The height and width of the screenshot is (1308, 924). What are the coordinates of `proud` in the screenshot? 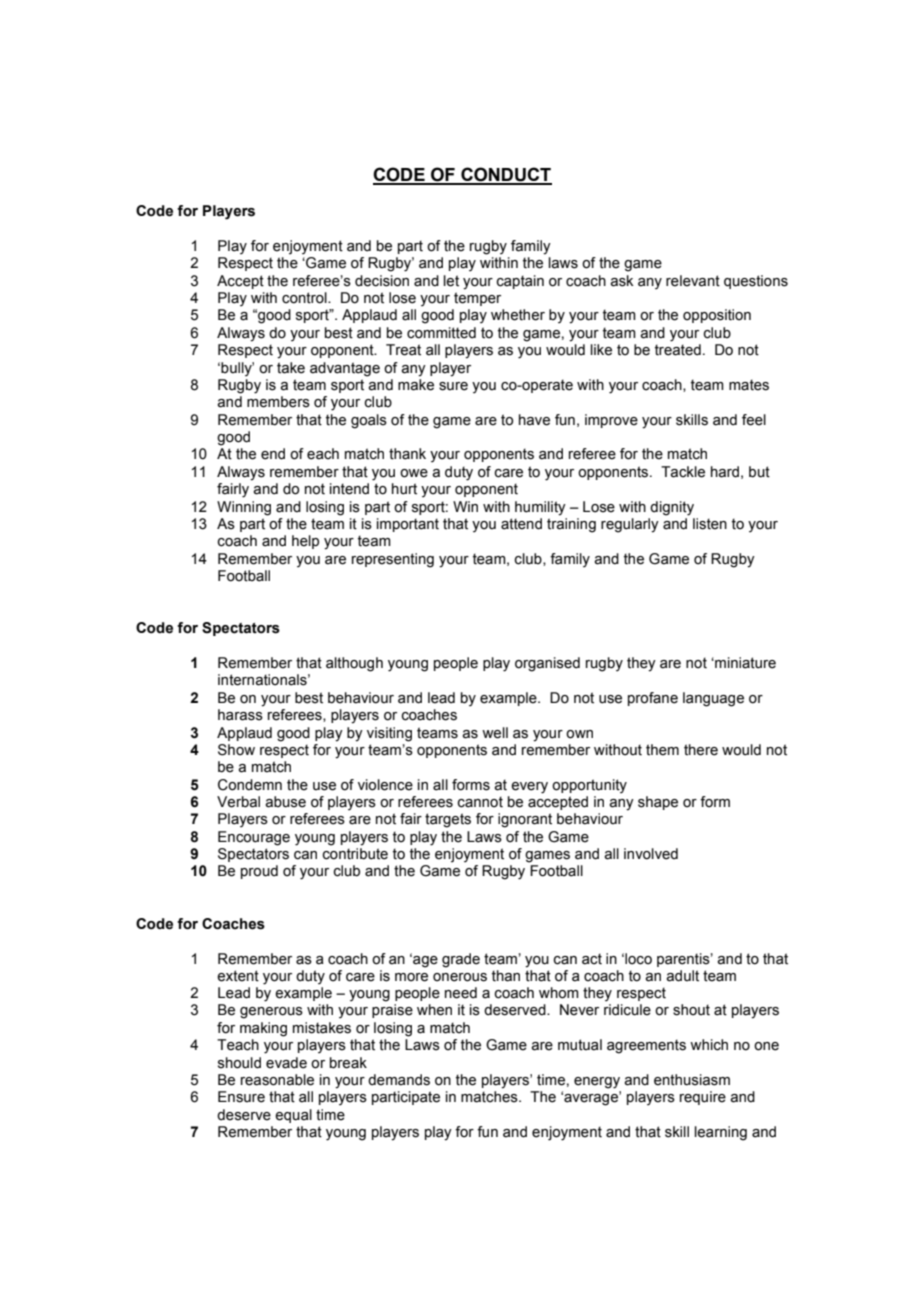 It's located at (259, 872).
